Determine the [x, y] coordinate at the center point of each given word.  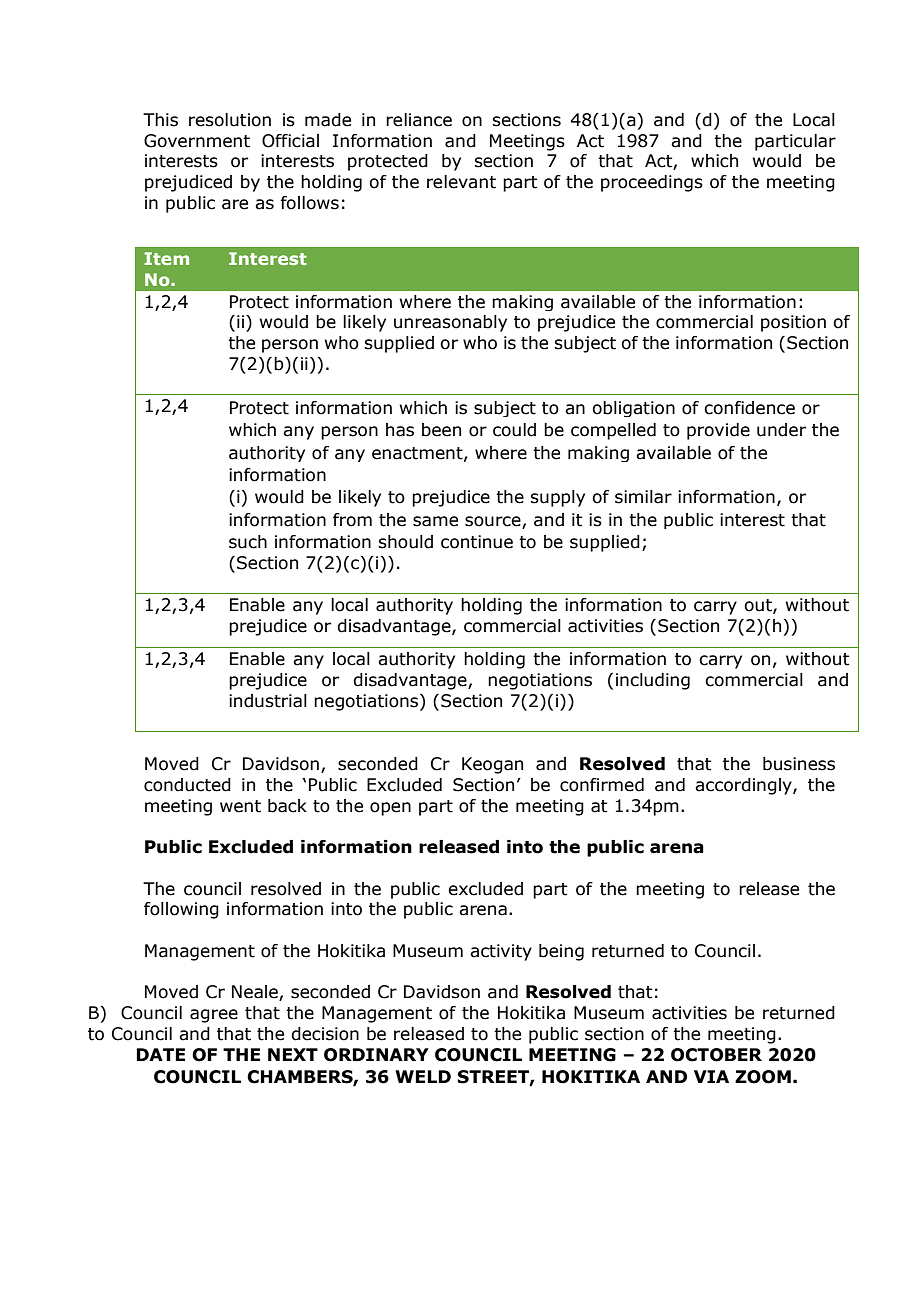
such [248, 542]
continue [477, 542]
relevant [461, 182]
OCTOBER [716, 1055]
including [653, 681]
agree [214, 1016]
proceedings [652, 183]
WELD [423, 1076]
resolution [230, 120]
